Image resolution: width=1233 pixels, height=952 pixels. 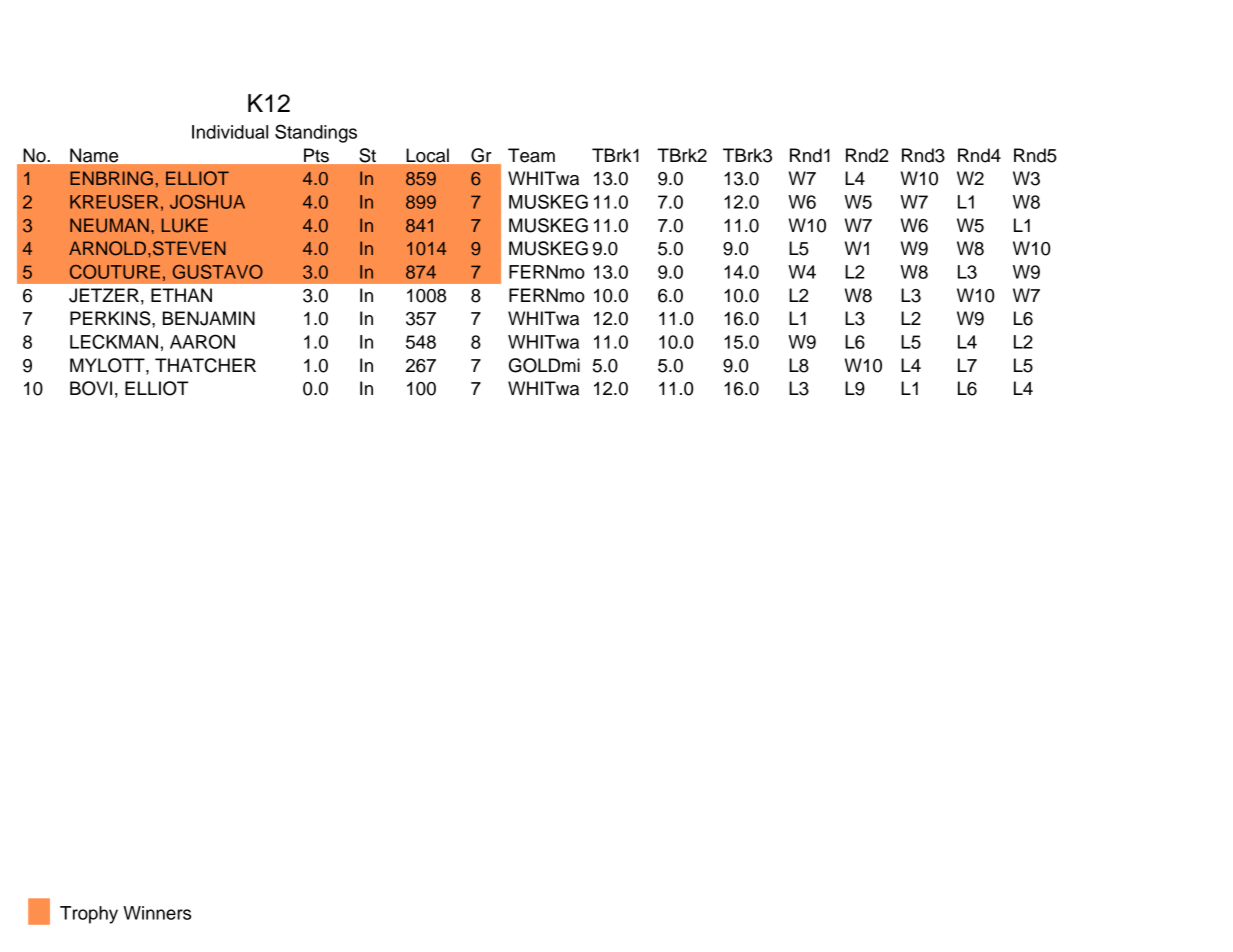 I want to click on Trophy, so click(x=89, y=915).
